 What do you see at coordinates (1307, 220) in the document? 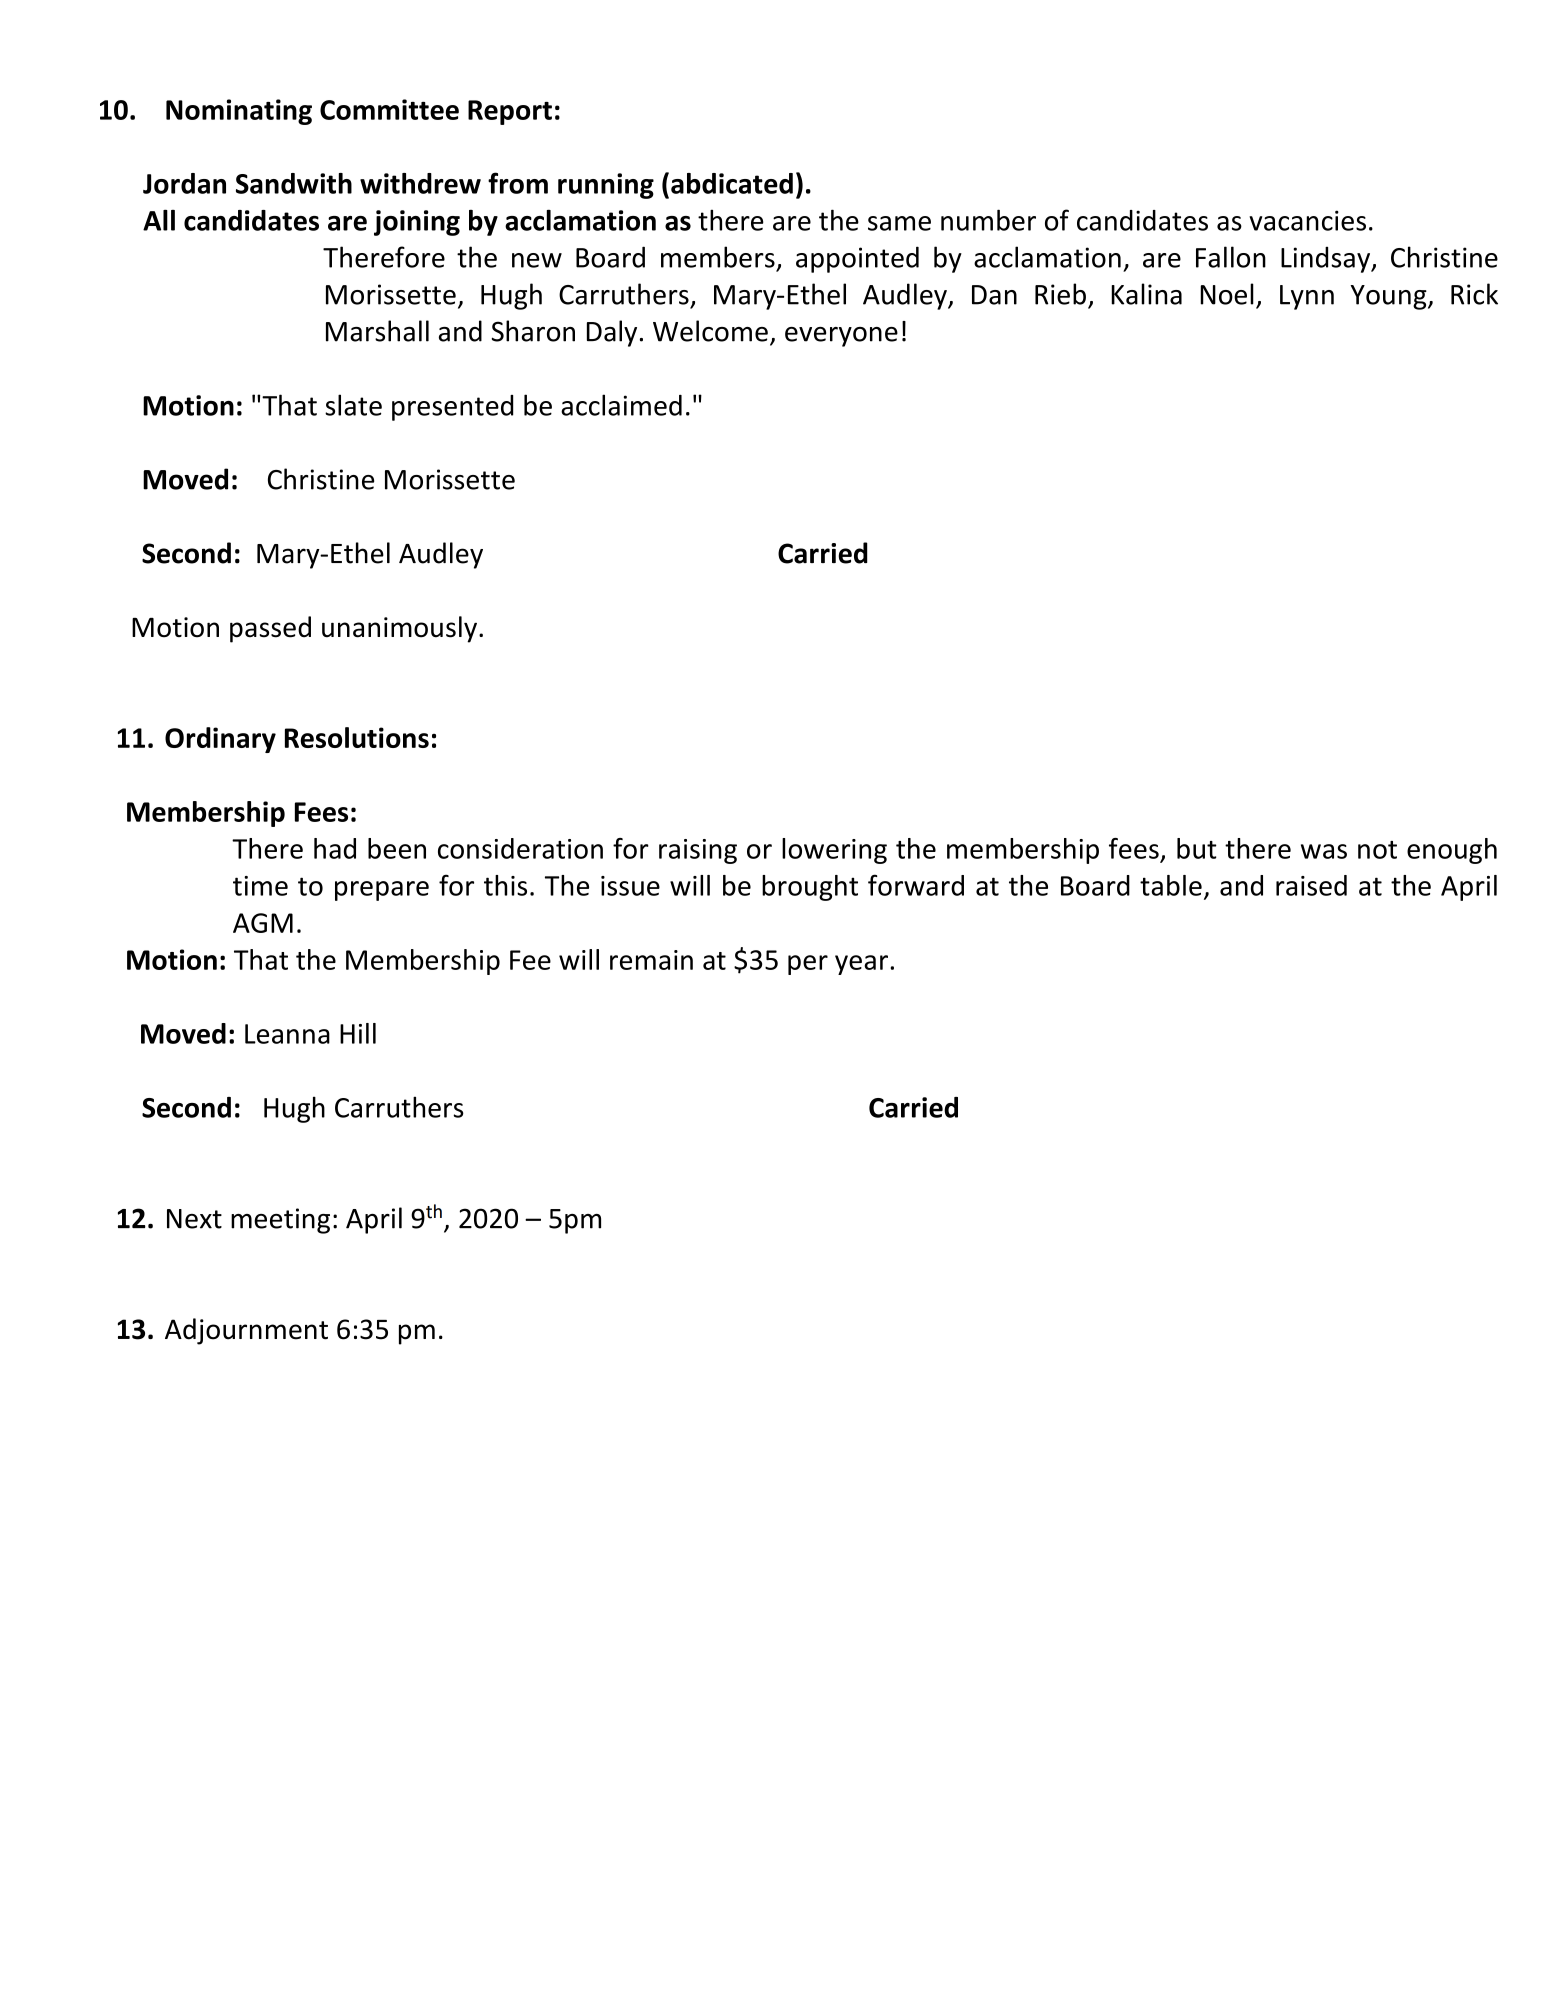
I see `vacancies` at bounding box center [1307, 220].
